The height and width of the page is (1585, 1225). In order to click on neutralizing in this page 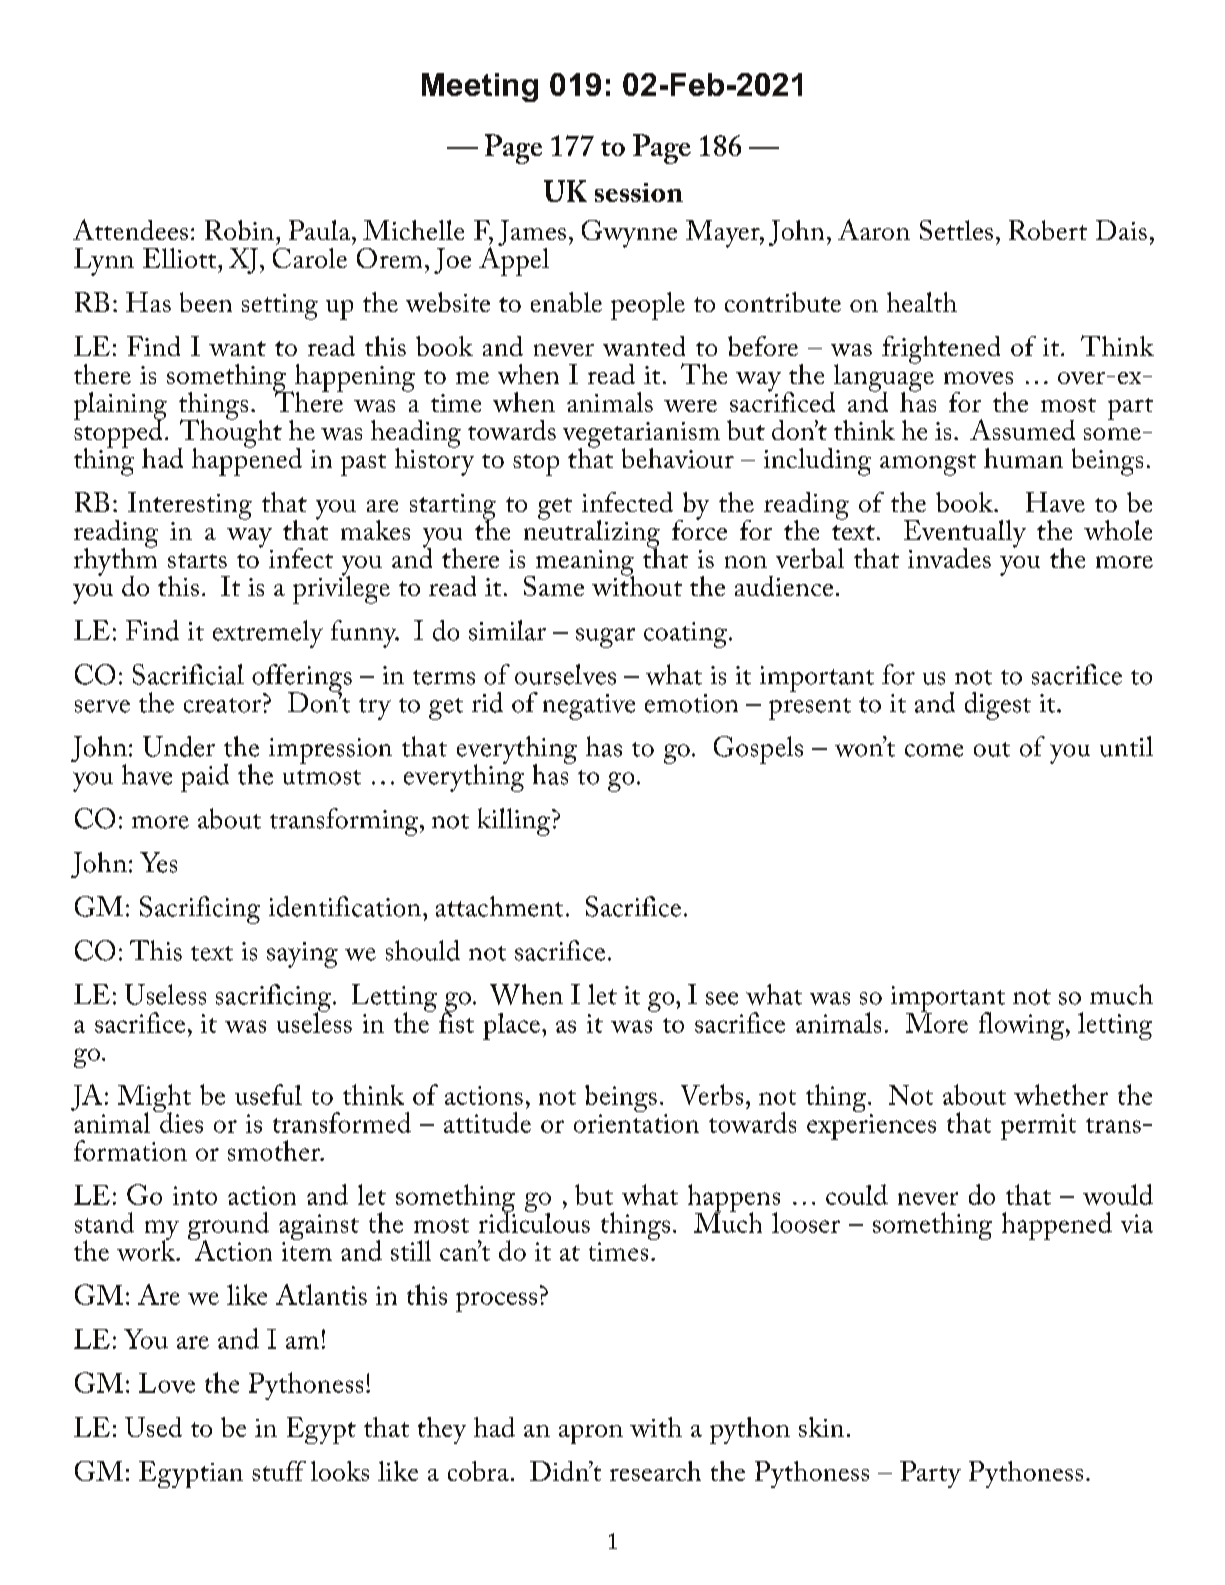, I will do `click(592, 533)`.
